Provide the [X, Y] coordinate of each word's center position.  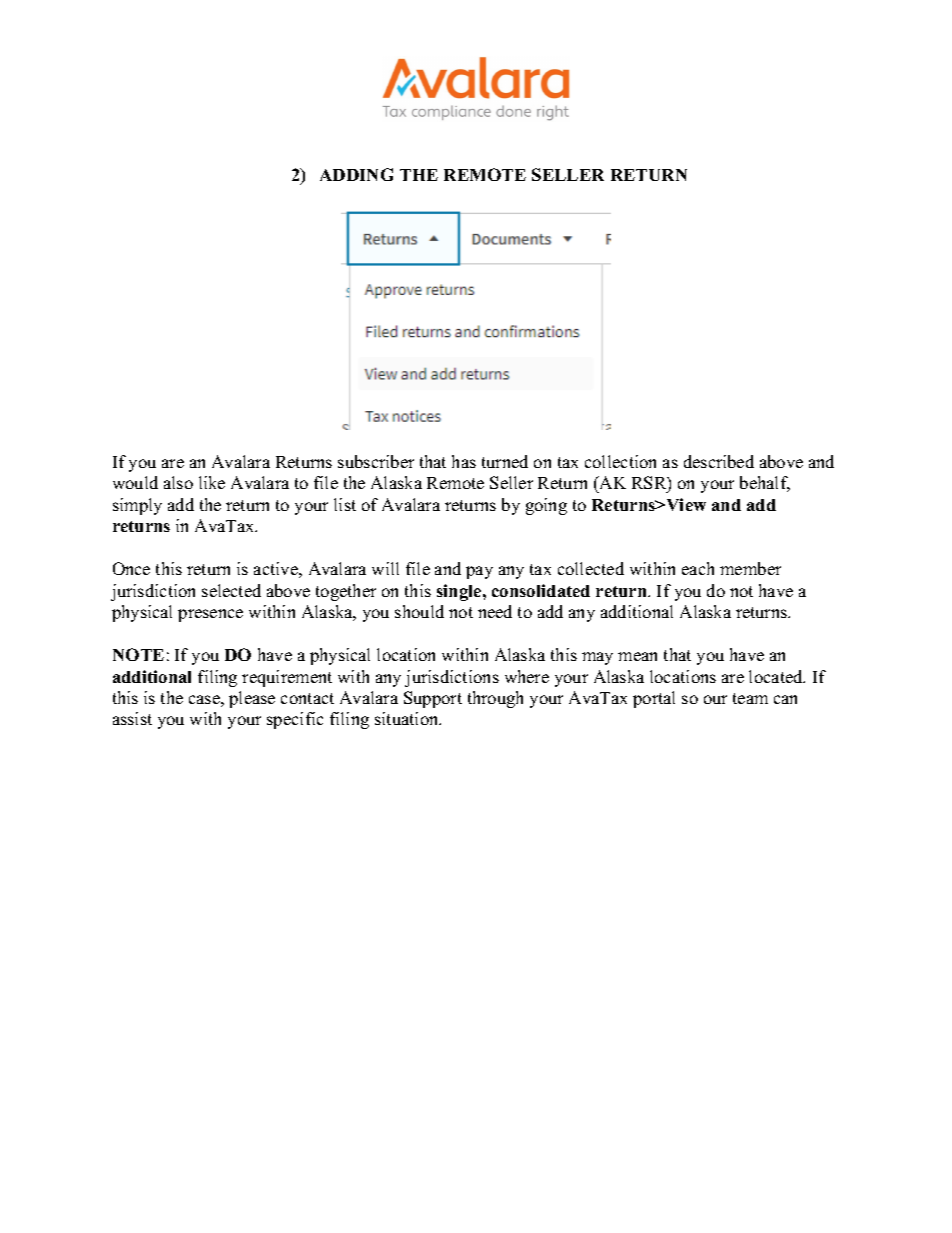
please [252, 699]
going [546, 506]
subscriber [376, 461]
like [212, 482]
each [698, 568]
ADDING [356, 174]
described [719, 461]
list [345, 504]
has [464, 461]
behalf [765, 484]
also [178, 482]
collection [620, 461]
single [460, 592]
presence [210, 615]
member [750, 568]
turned [505, 461]
